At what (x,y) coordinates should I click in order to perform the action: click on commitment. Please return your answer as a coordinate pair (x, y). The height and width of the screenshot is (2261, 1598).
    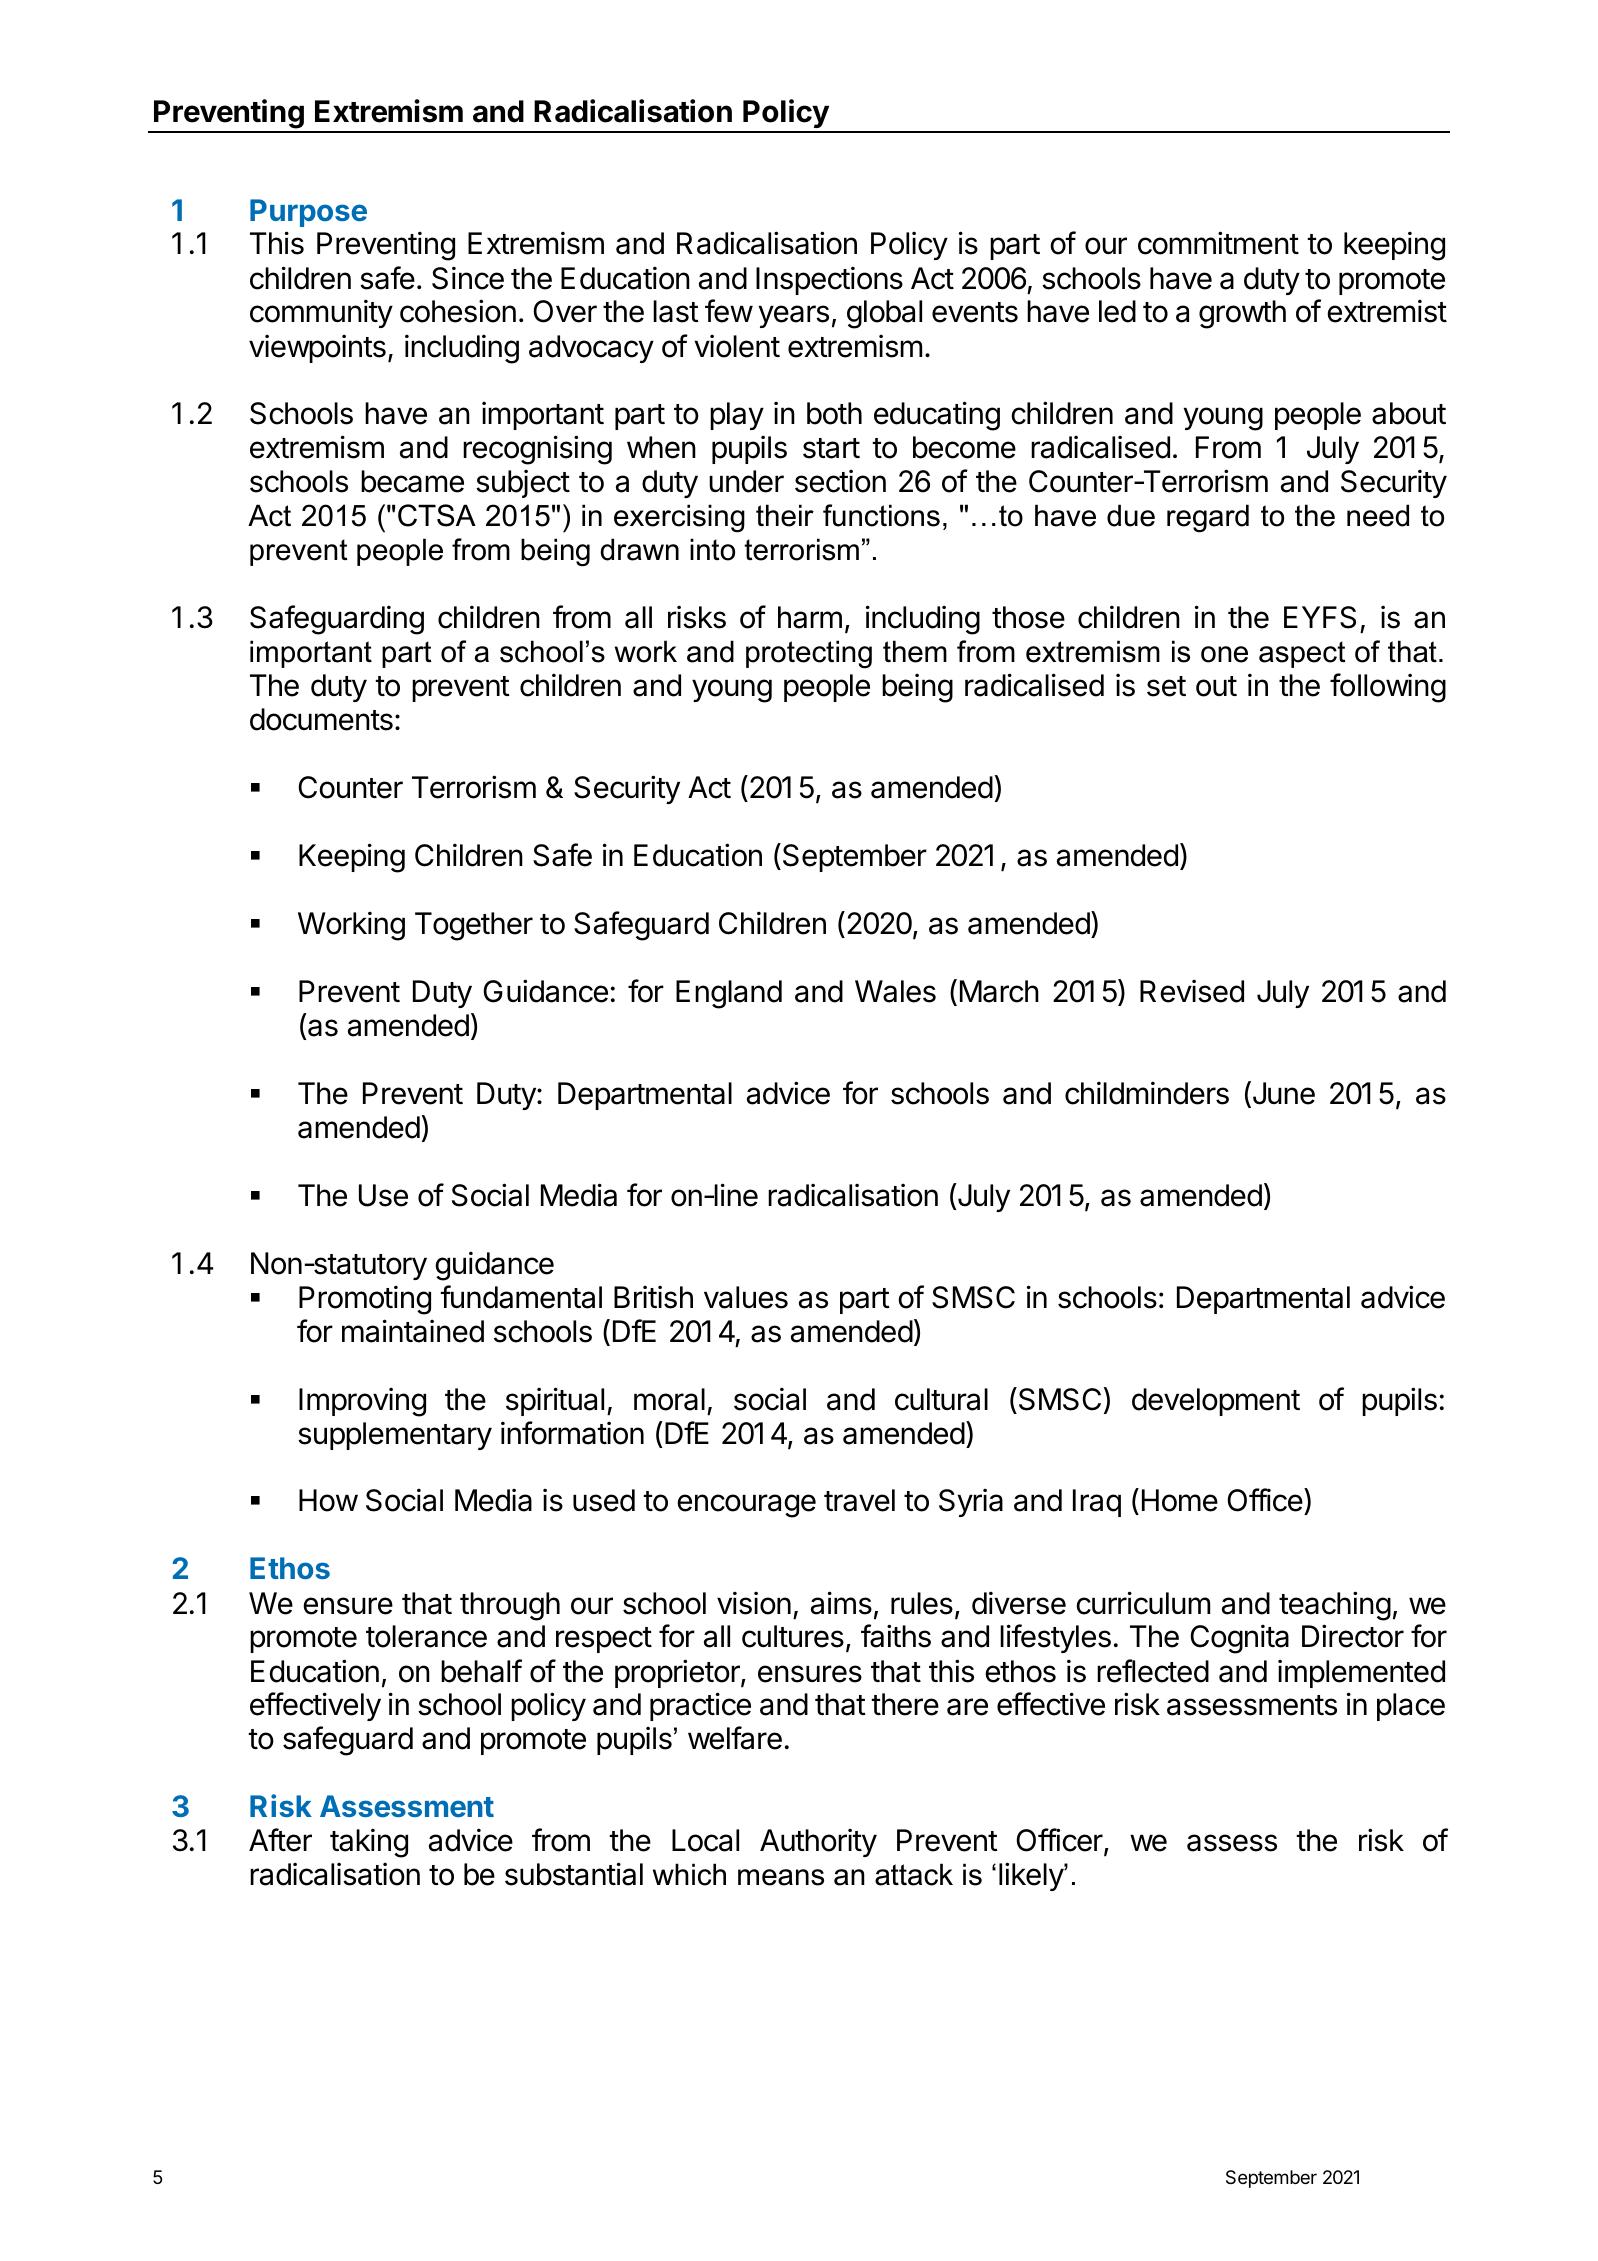
    Looking at the image, I should click on (1218, 243).
